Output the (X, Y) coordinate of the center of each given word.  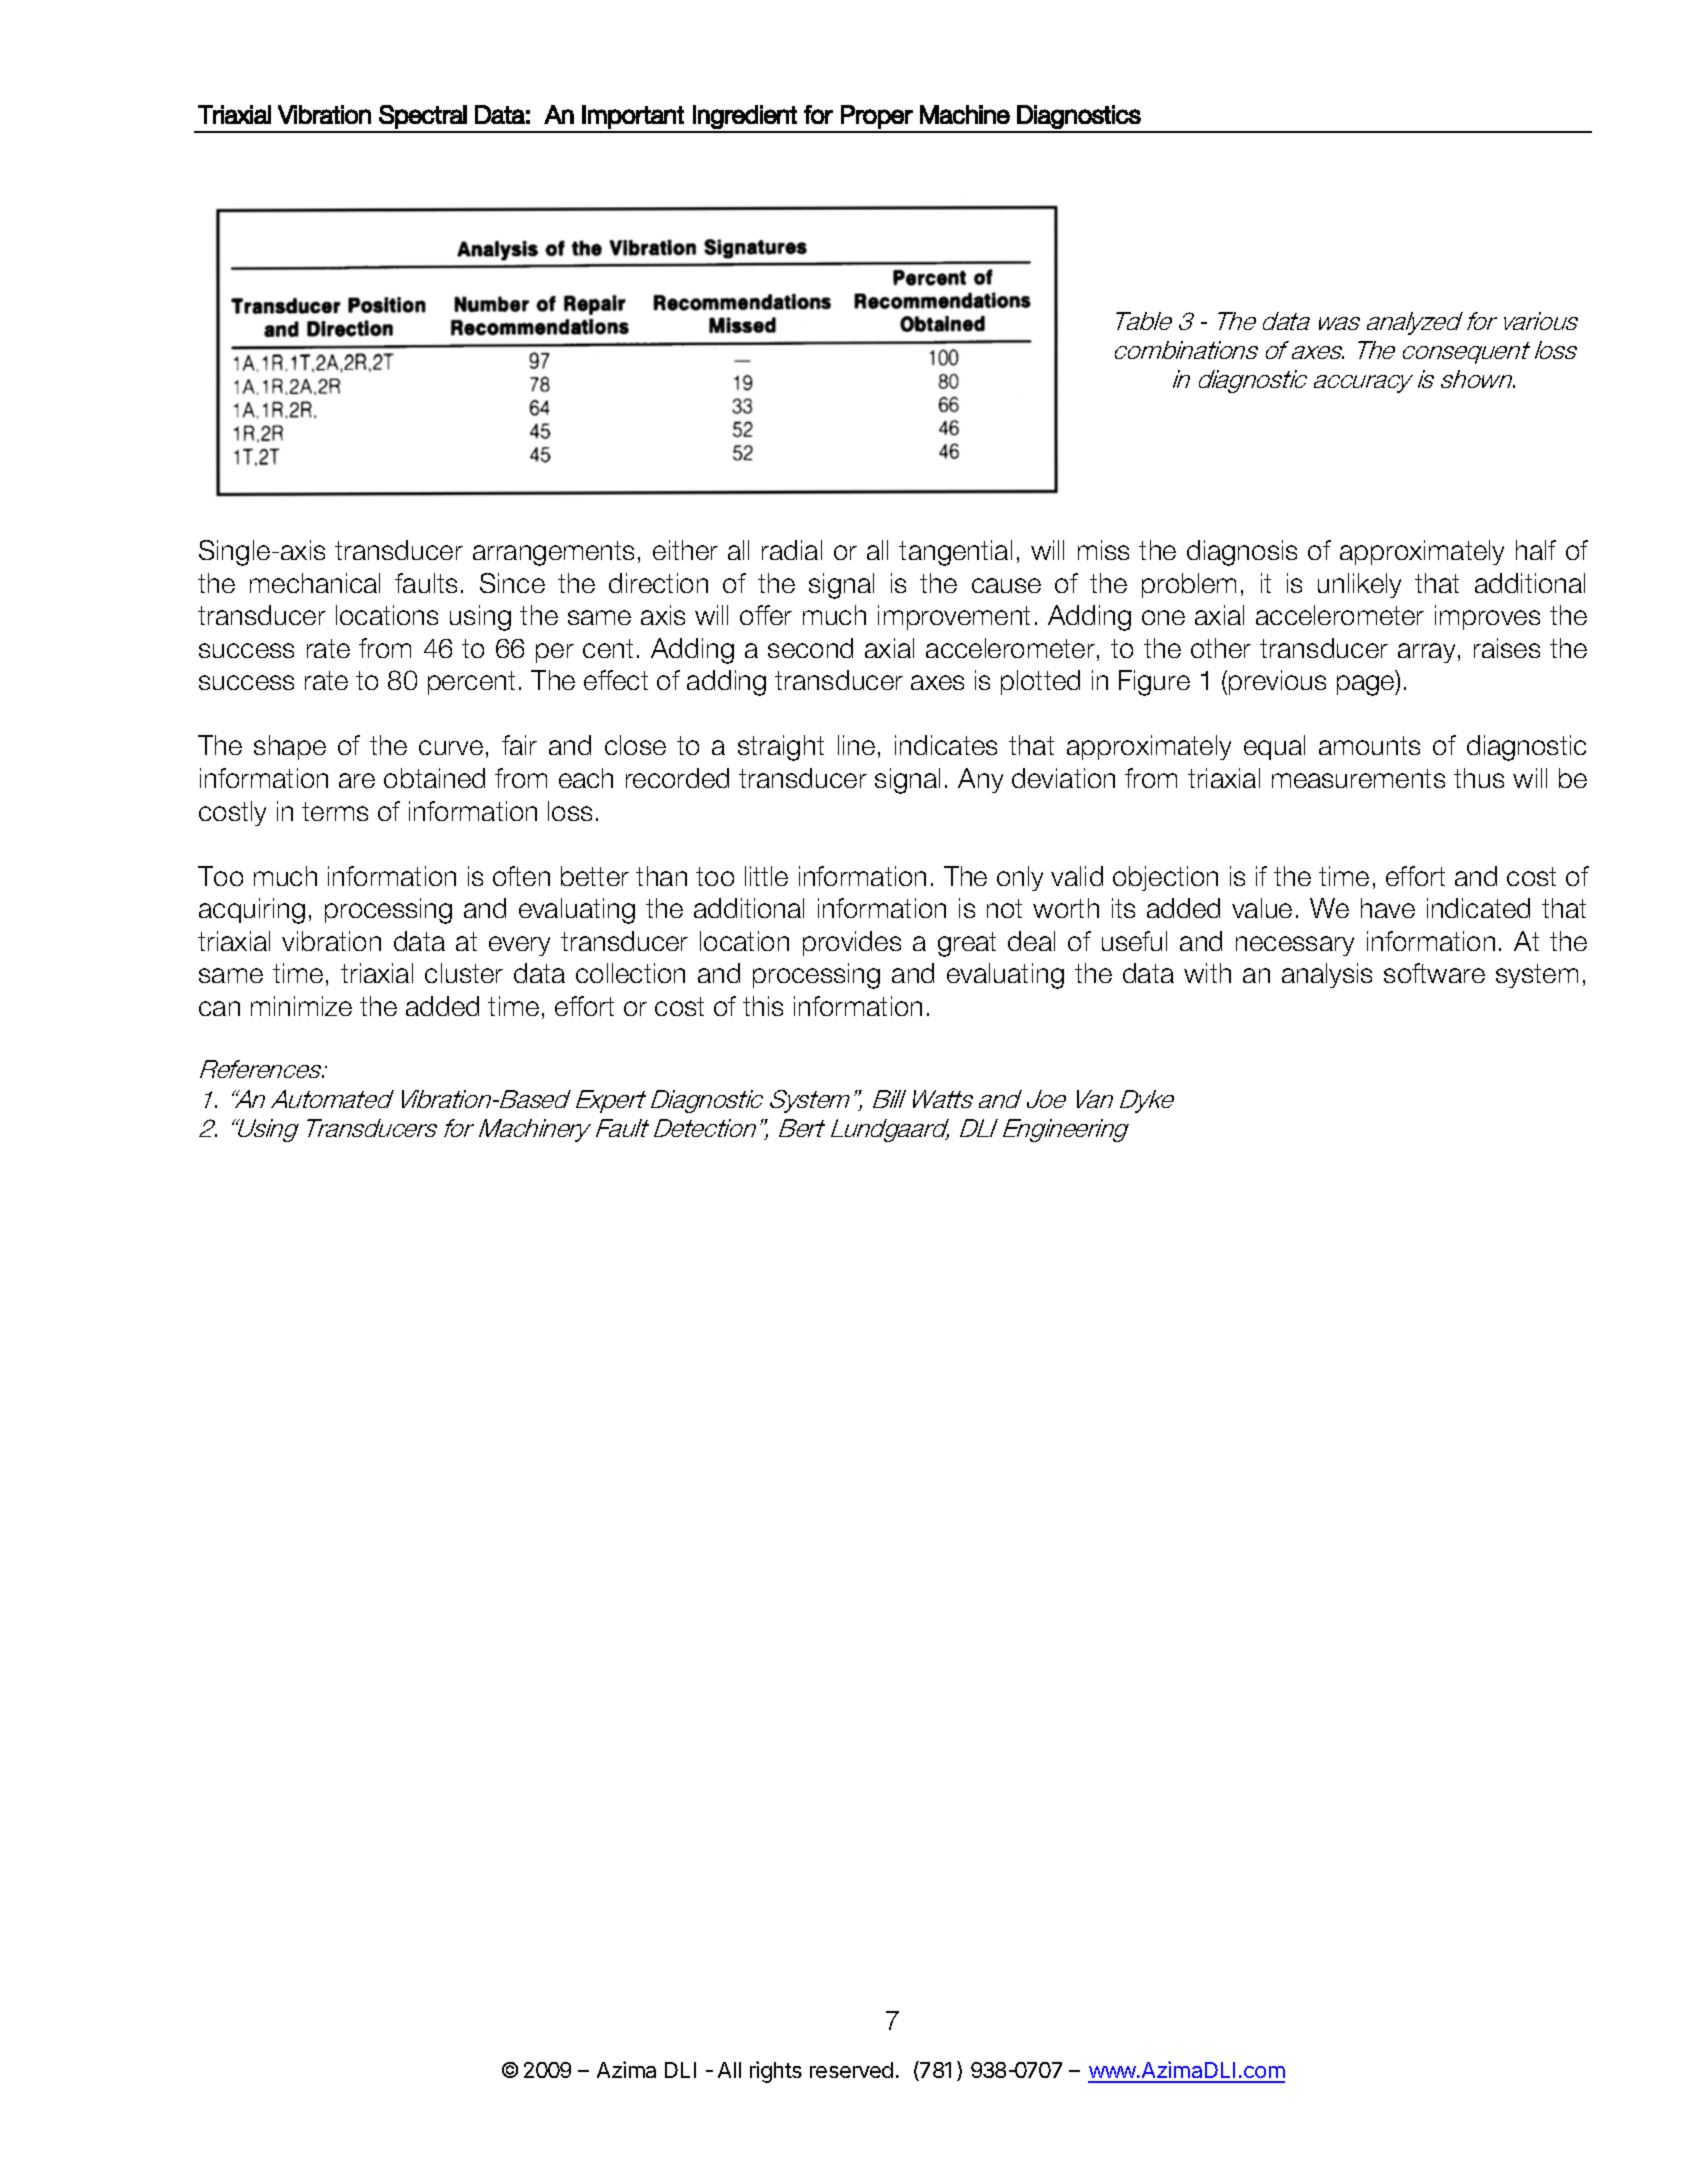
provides (852, 943)
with (1207, 973)
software (1434, 973)
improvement (954, 617)
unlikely (1359, 585)
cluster (464, 973)
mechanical (315, 583)
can (219, 1008)
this (763, 1006)
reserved (851, 2070)
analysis (1327, 975)
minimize (301, 1006)
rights (776, 2072)
